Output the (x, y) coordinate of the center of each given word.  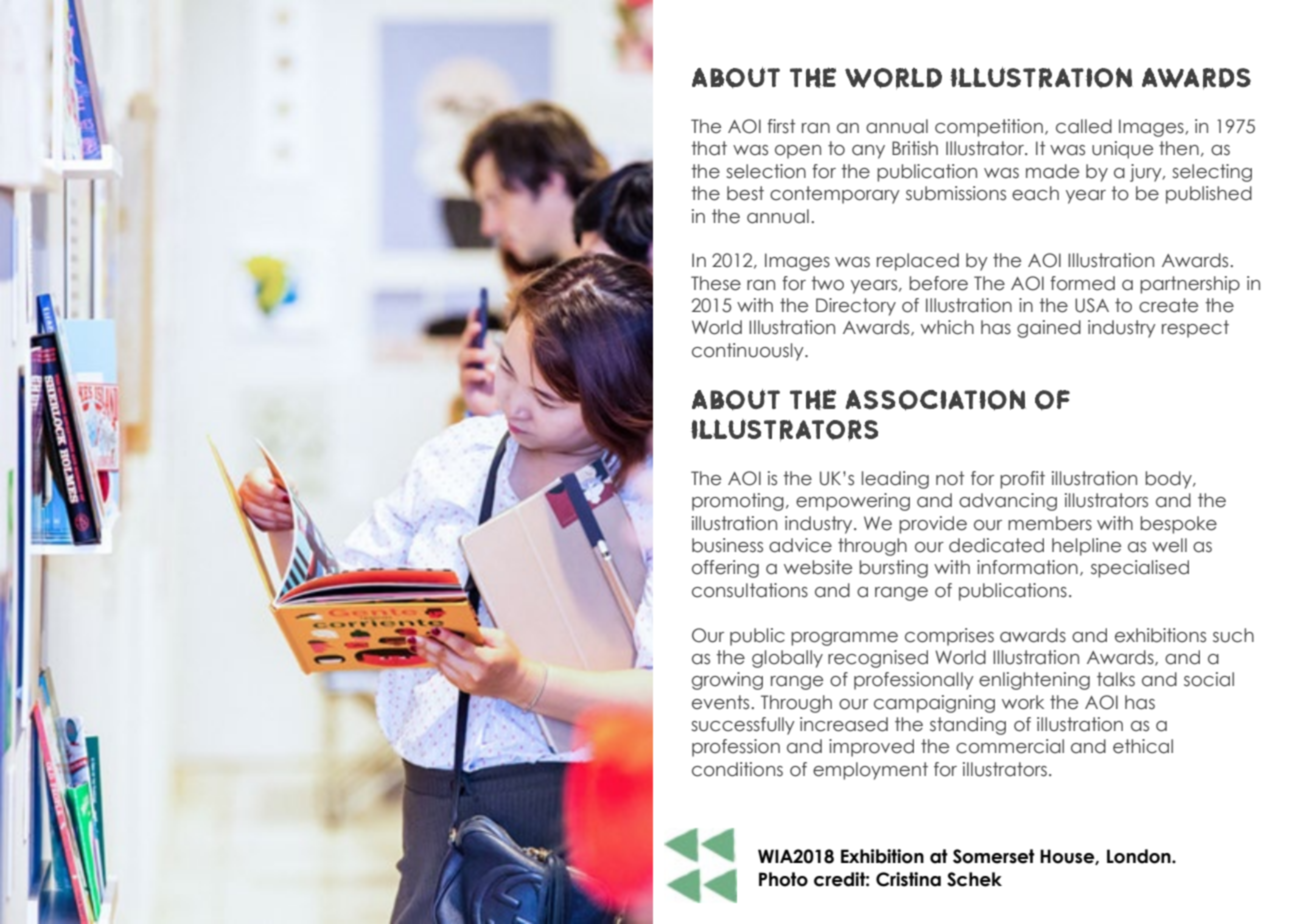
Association (935, 400)
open (798, 152)
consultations (750, 590)
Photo (783, 879)
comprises (949, 637)
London (1140, 856)
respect (1195, 329)
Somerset (994, 856)
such (1233, 635)
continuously (749, 352)
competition (989, 128)
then (1179, 148)
